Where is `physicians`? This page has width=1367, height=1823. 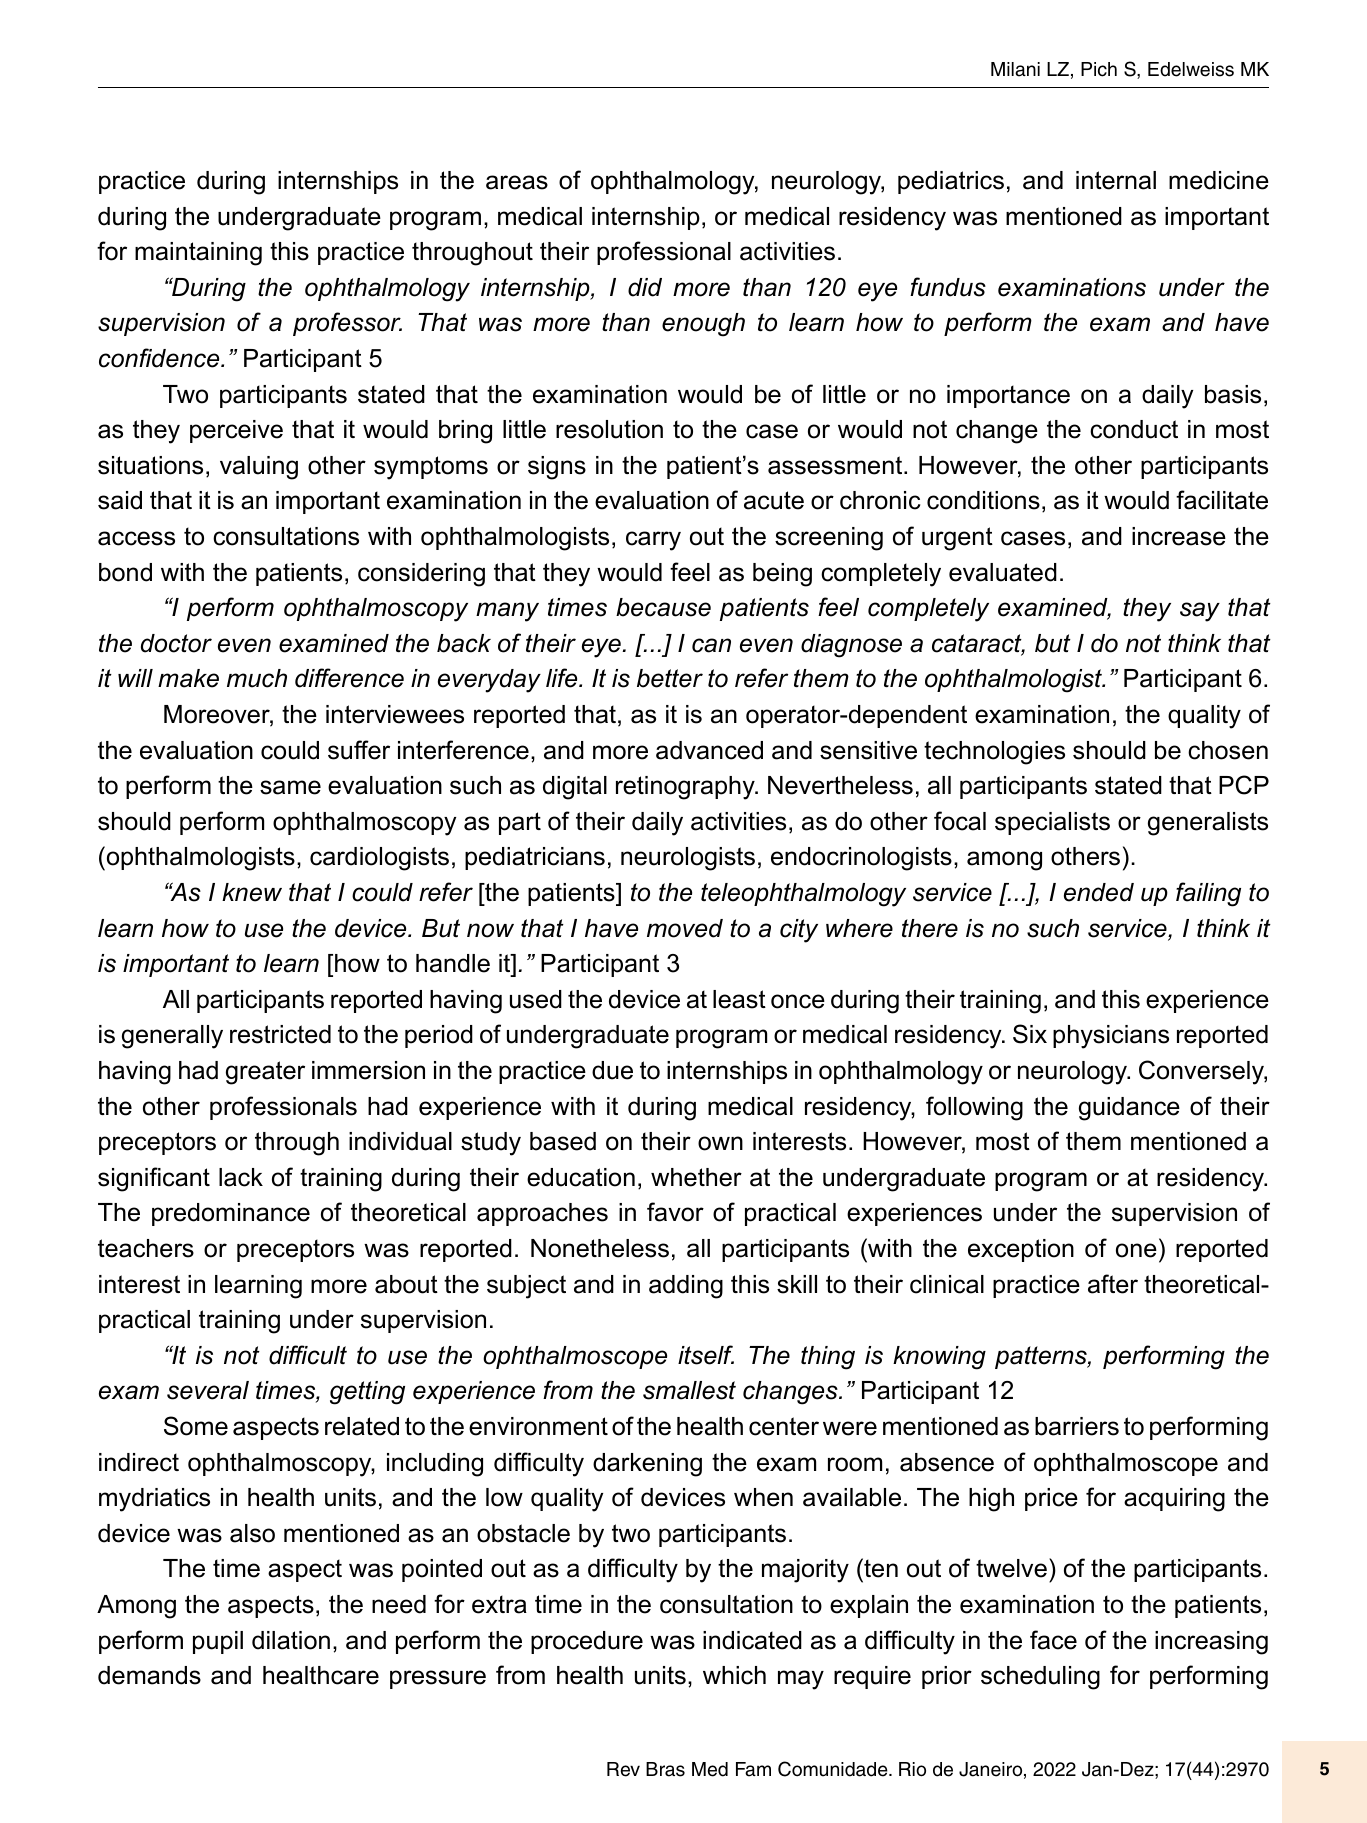 physicians is located at coordinates (1111, 1037).
